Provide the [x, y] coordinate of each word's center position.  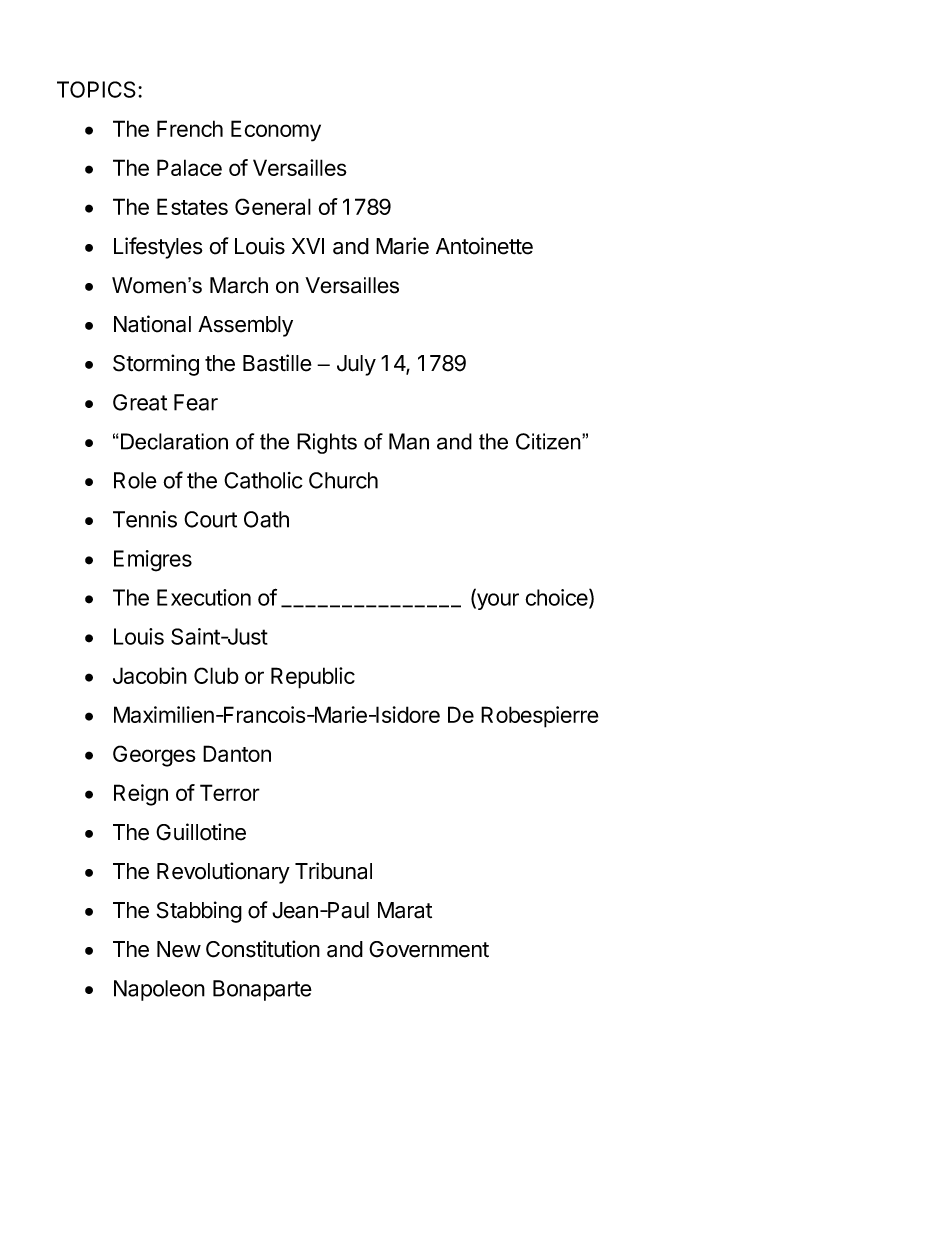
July [356, 365]
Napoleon [159, 990]
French [190, 128]
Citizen [549, 441]
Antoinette [484, 246]
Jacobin [150, 675]
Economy [276, 131]
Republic [313, 678]
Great [140, 402]
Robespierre [540, 717]
